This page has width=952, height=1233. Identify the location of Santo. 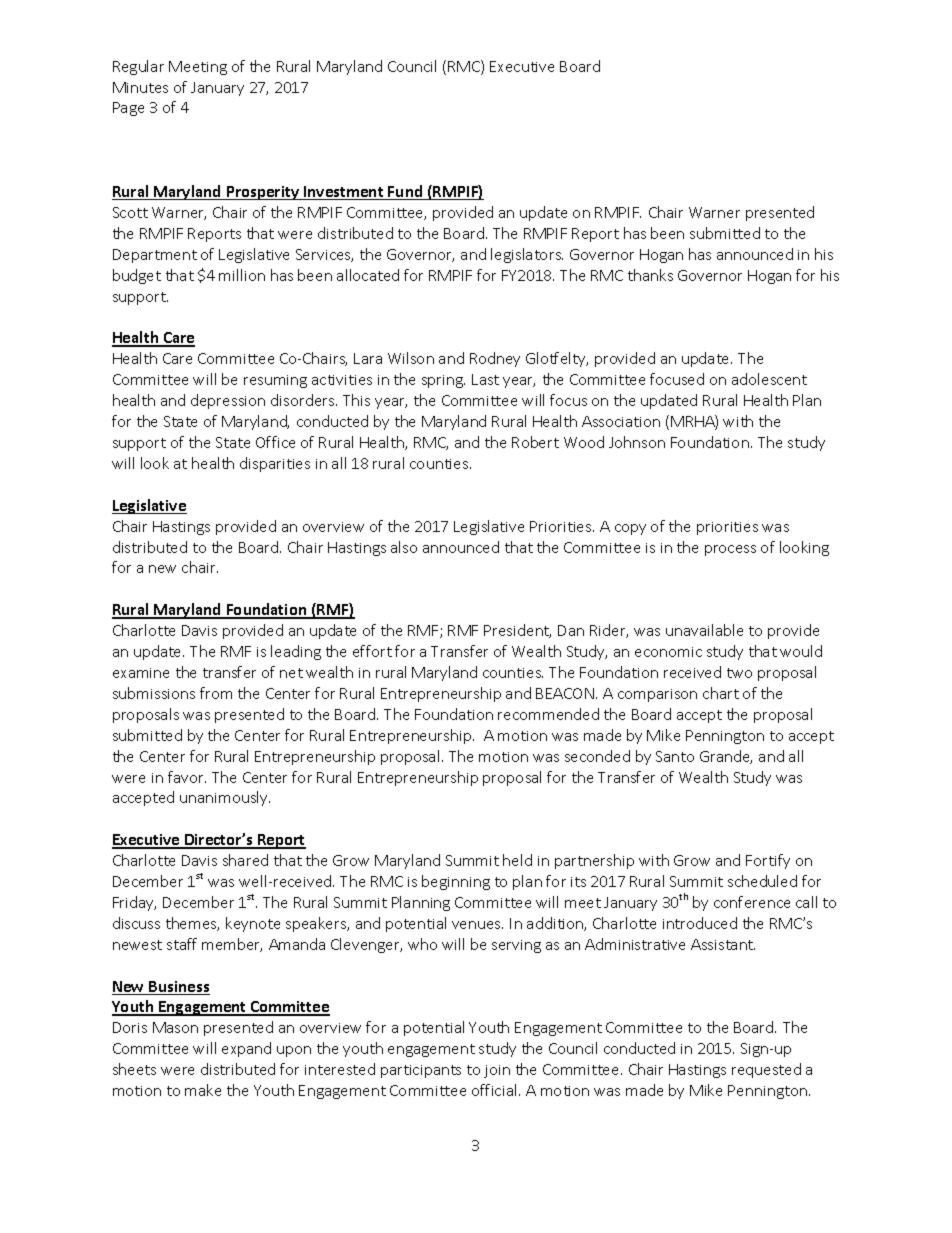
(675, 756).
